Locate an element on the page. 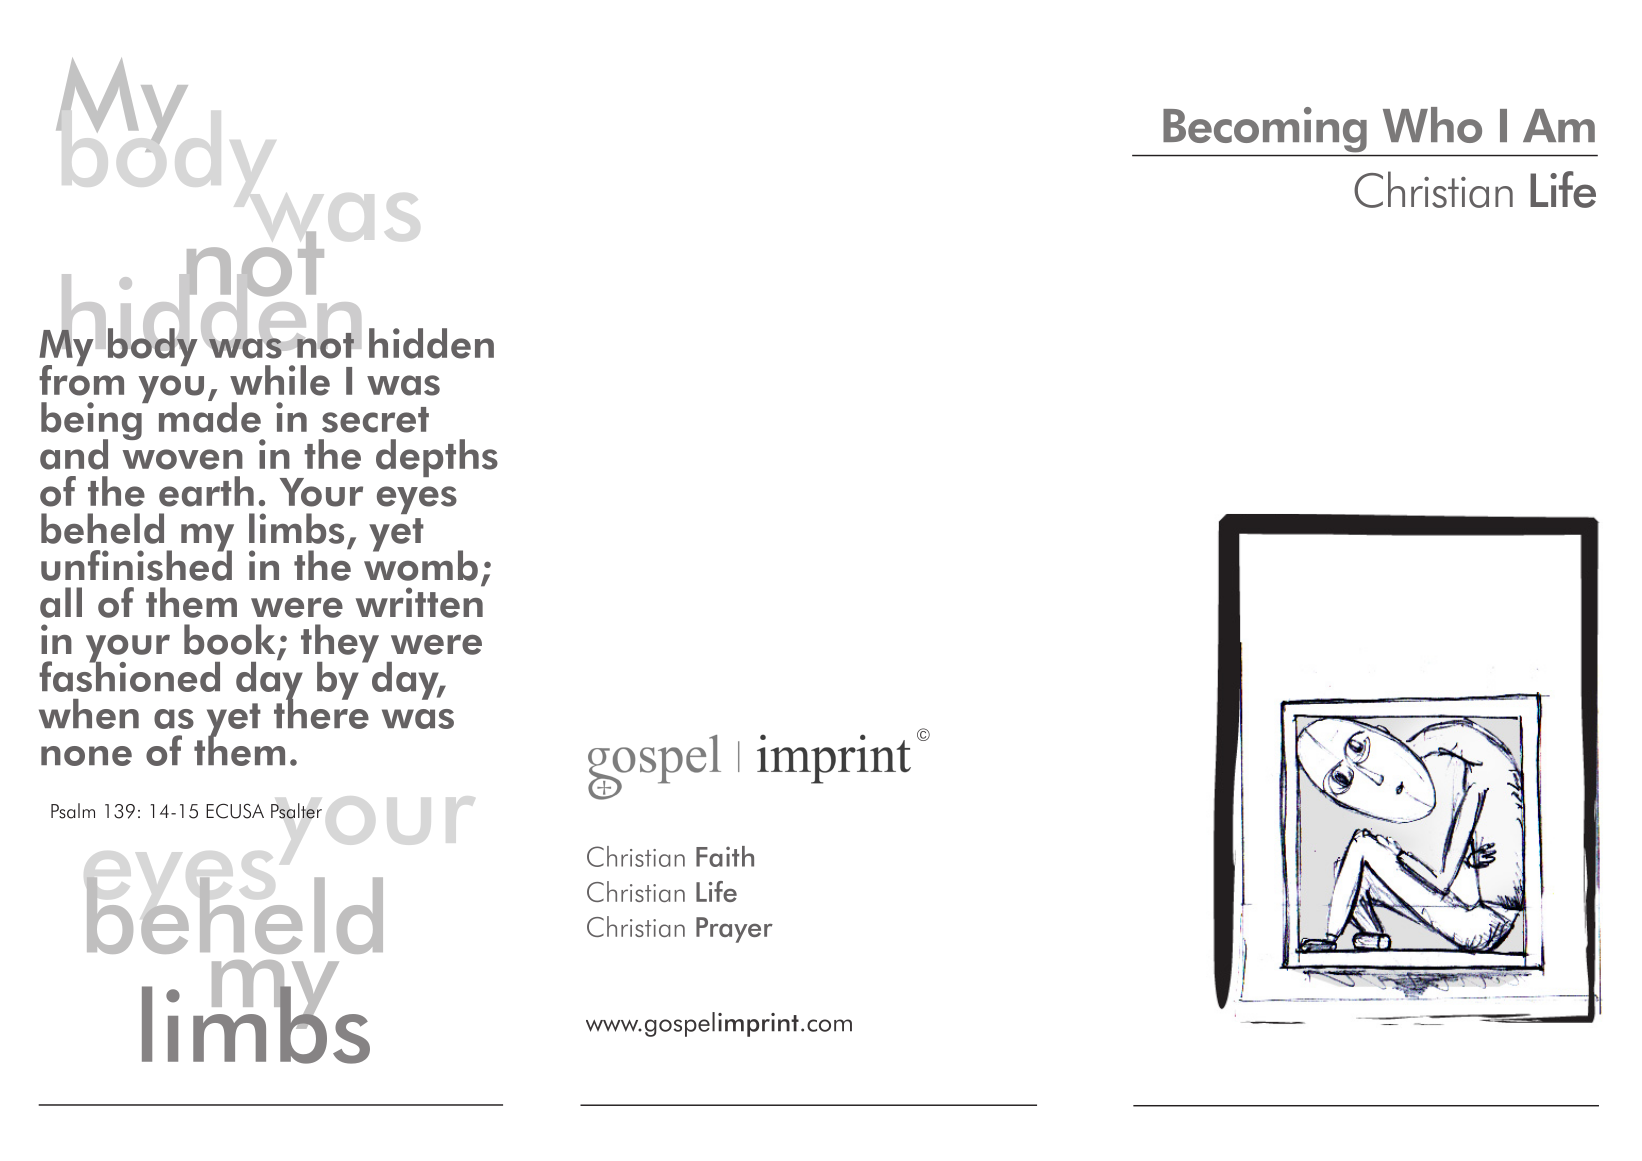 The image size is (1642, 1161). book is located at coordinates (229, 639).
